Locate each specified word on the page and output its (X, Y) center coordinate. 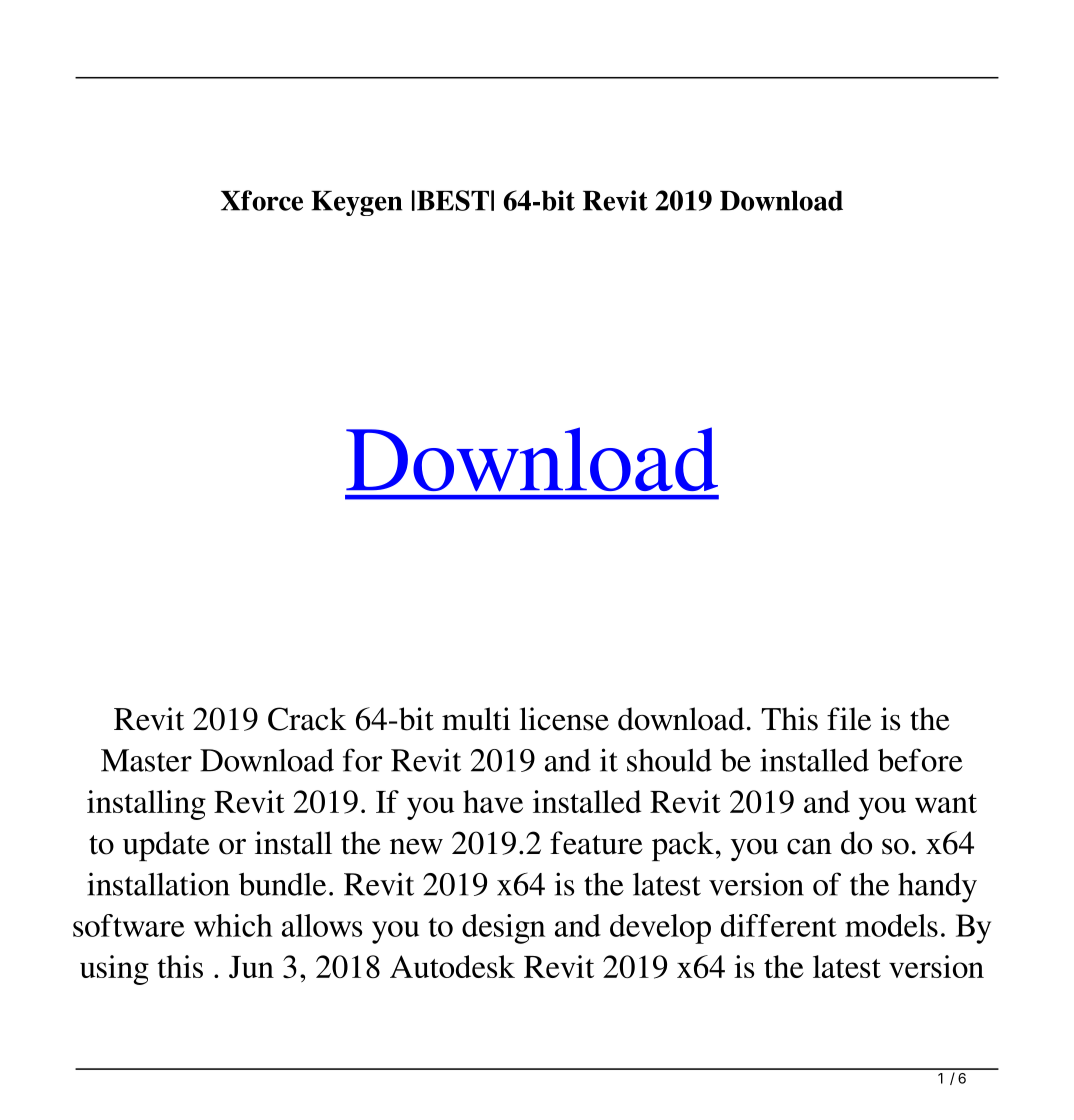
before (920, 760)
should (669, 760)
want (946, 803)
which (233, 925)
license (564, 719)
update (166, 846)
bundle (282, 884)
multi (476, 719)
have (493, 801)
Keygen (357, 203)
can (809, 847)
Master (146, 760)
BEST (453, 200)
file (849, 719)
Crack (307, 719)
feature (596, 843)
